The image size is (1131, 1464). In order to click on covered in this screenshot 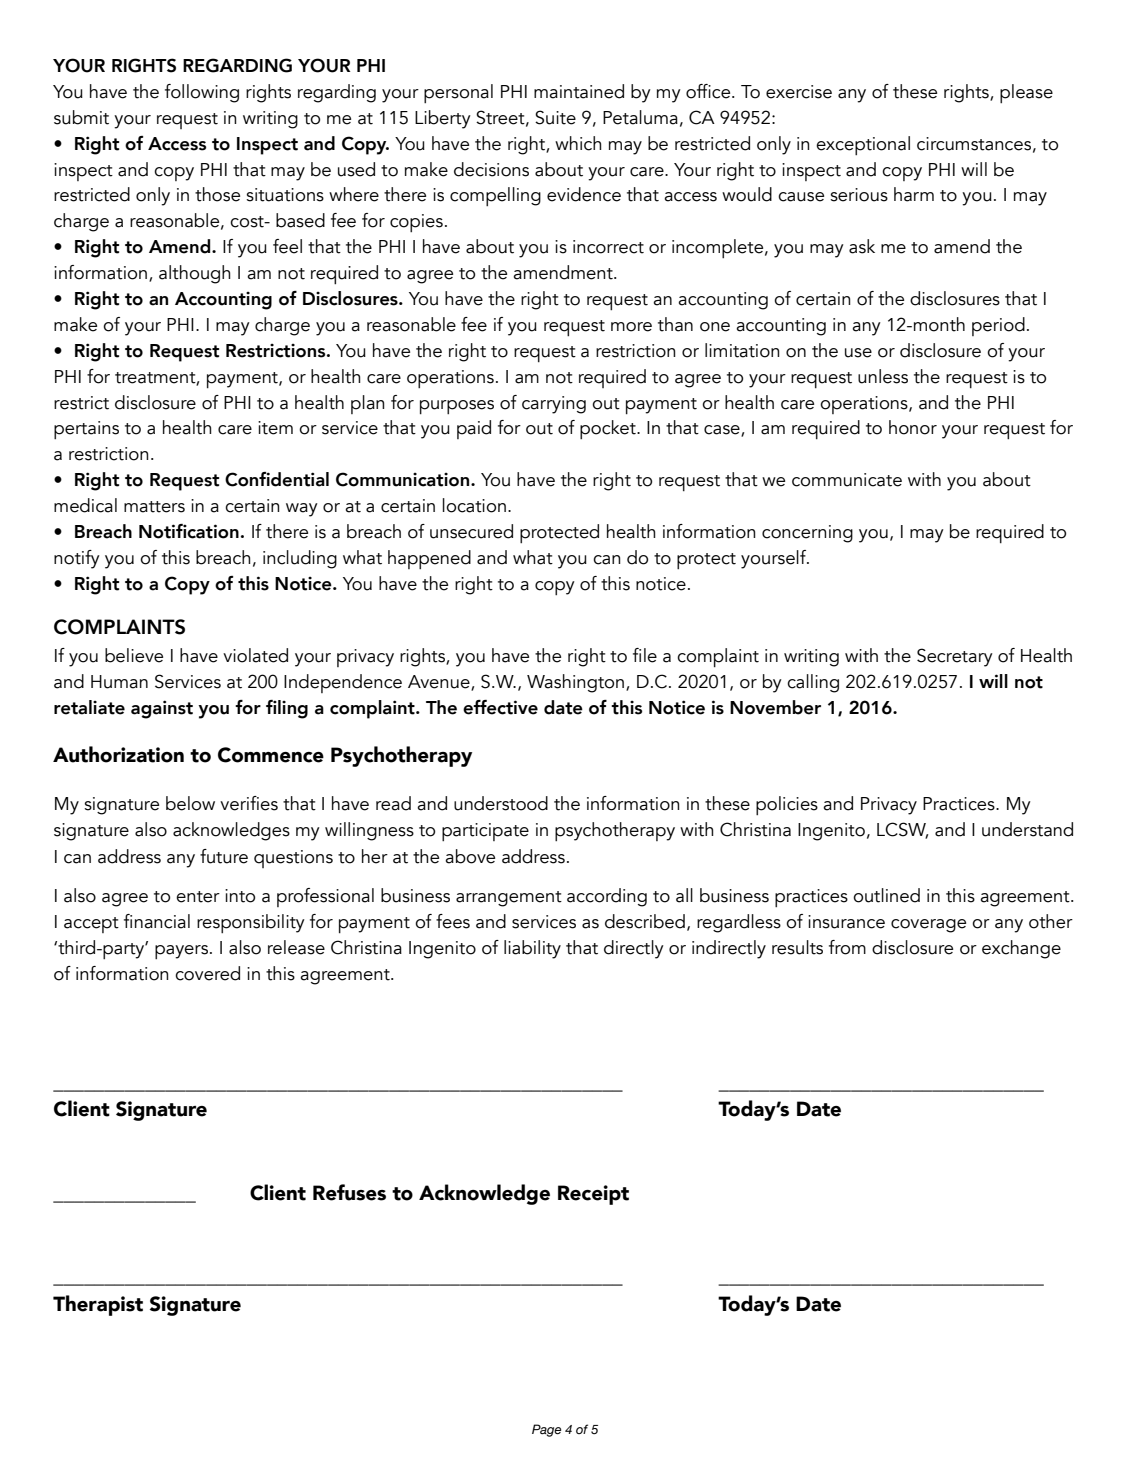, I will do `click(207, 973)`.
